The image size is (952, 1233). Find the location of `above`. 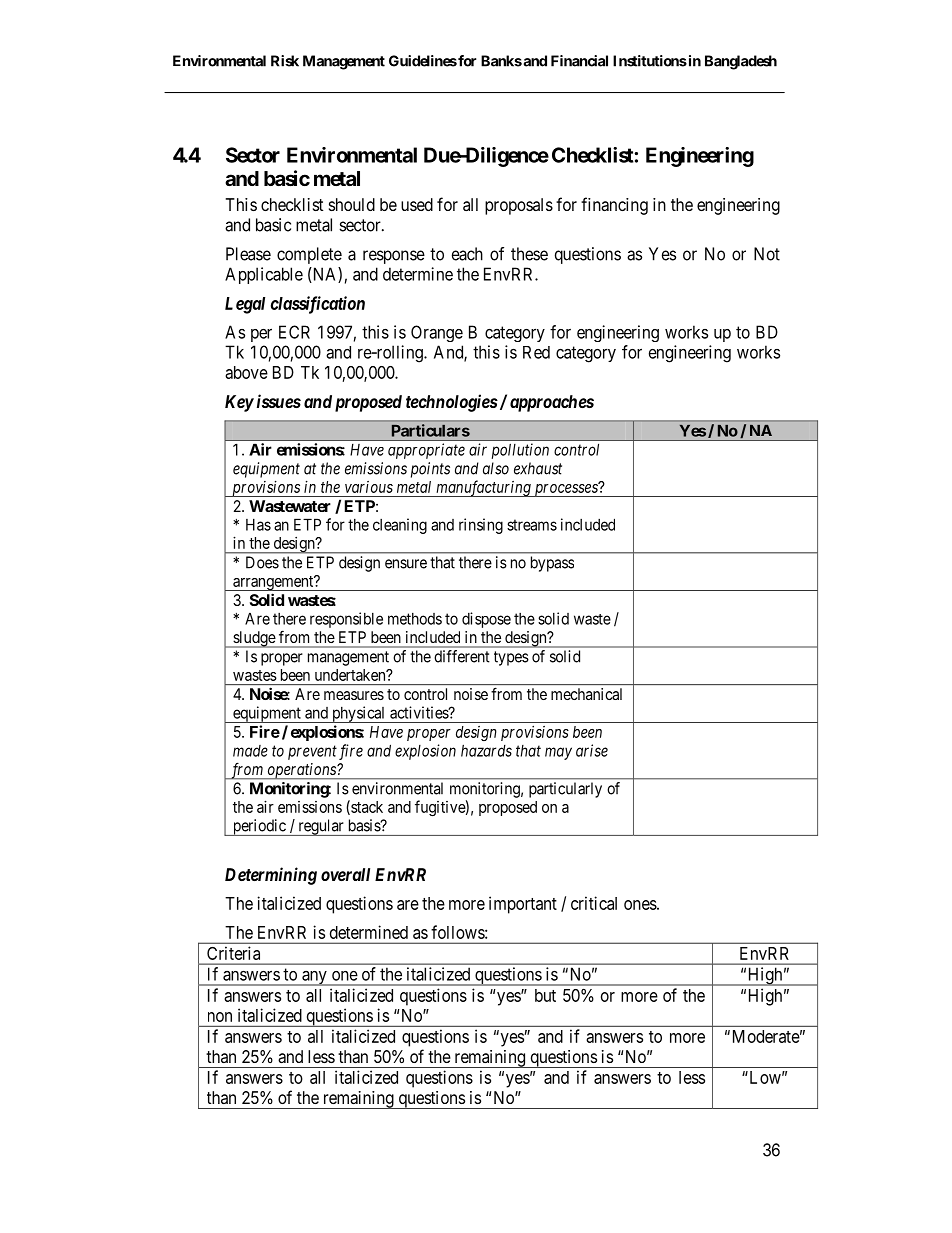

above is located at coordinates (246, 372).
